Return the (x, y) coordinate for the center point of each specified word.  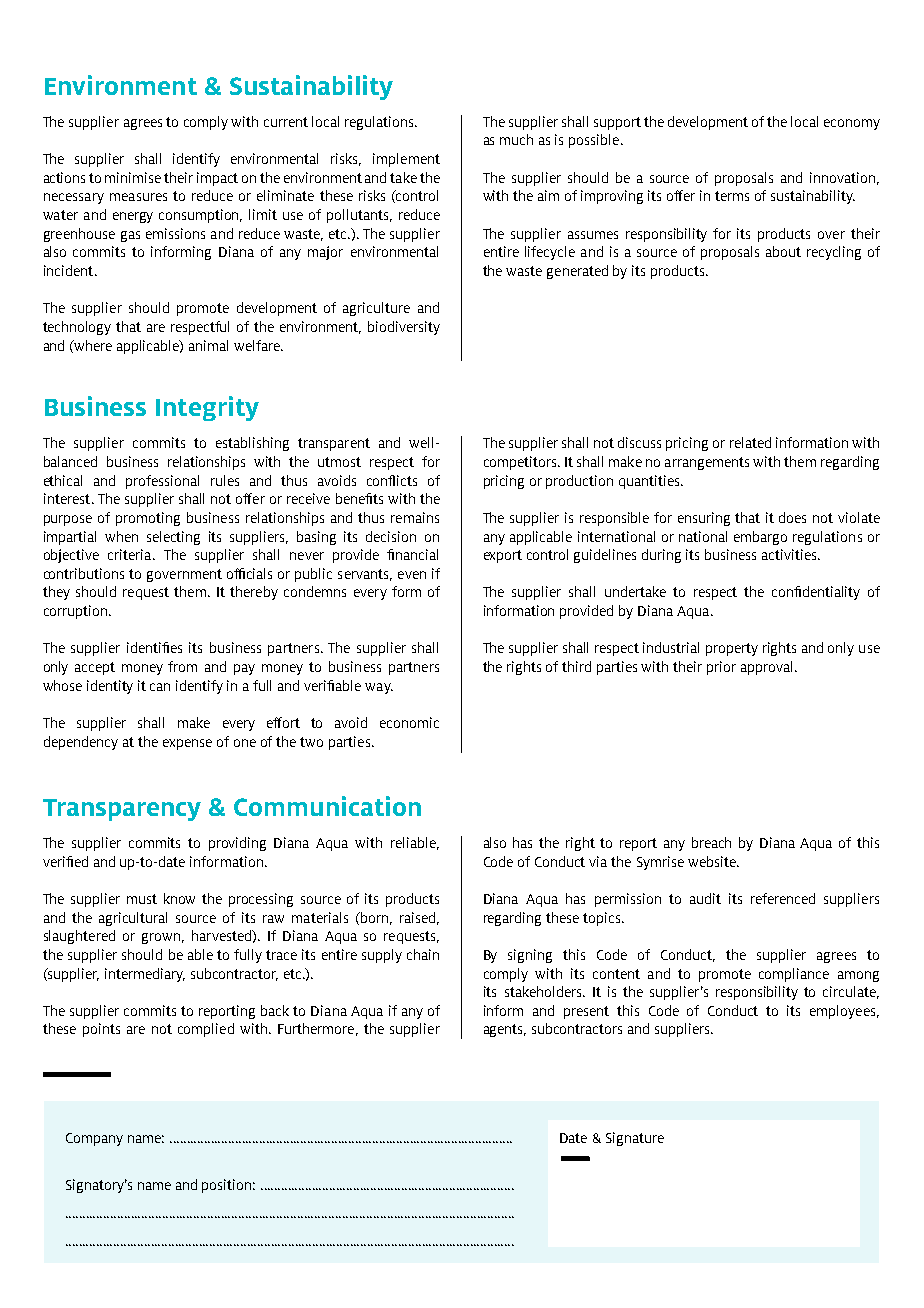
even (412, 575)
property (732, 649)
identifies (154, 647)
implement (406, 160)
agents (505, 1030)
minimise (133, 177)
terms (732, 196)
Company (94, 1139)
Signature (635, 1139)
